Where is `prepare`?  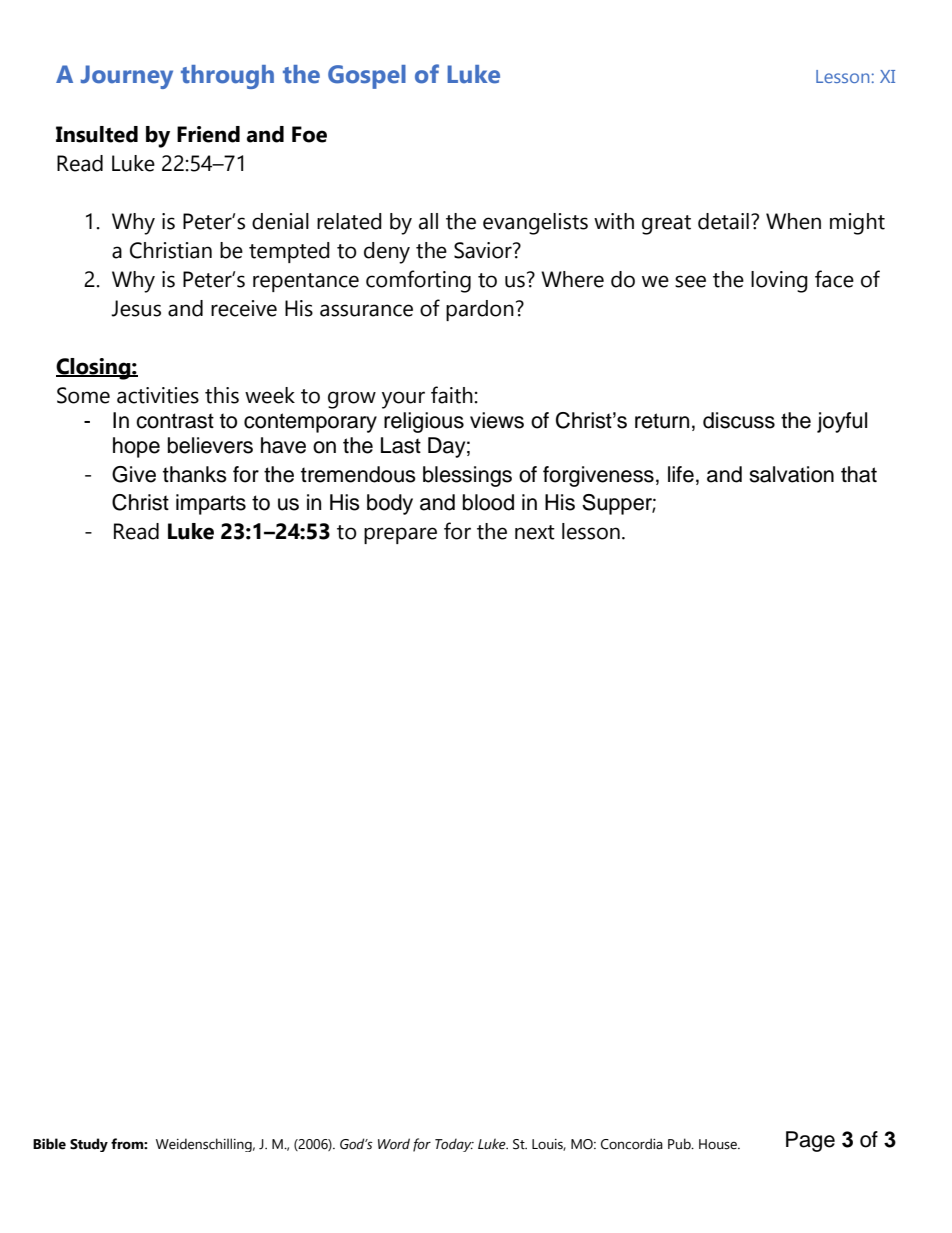
prepare is located at coordinates (400, 535).
